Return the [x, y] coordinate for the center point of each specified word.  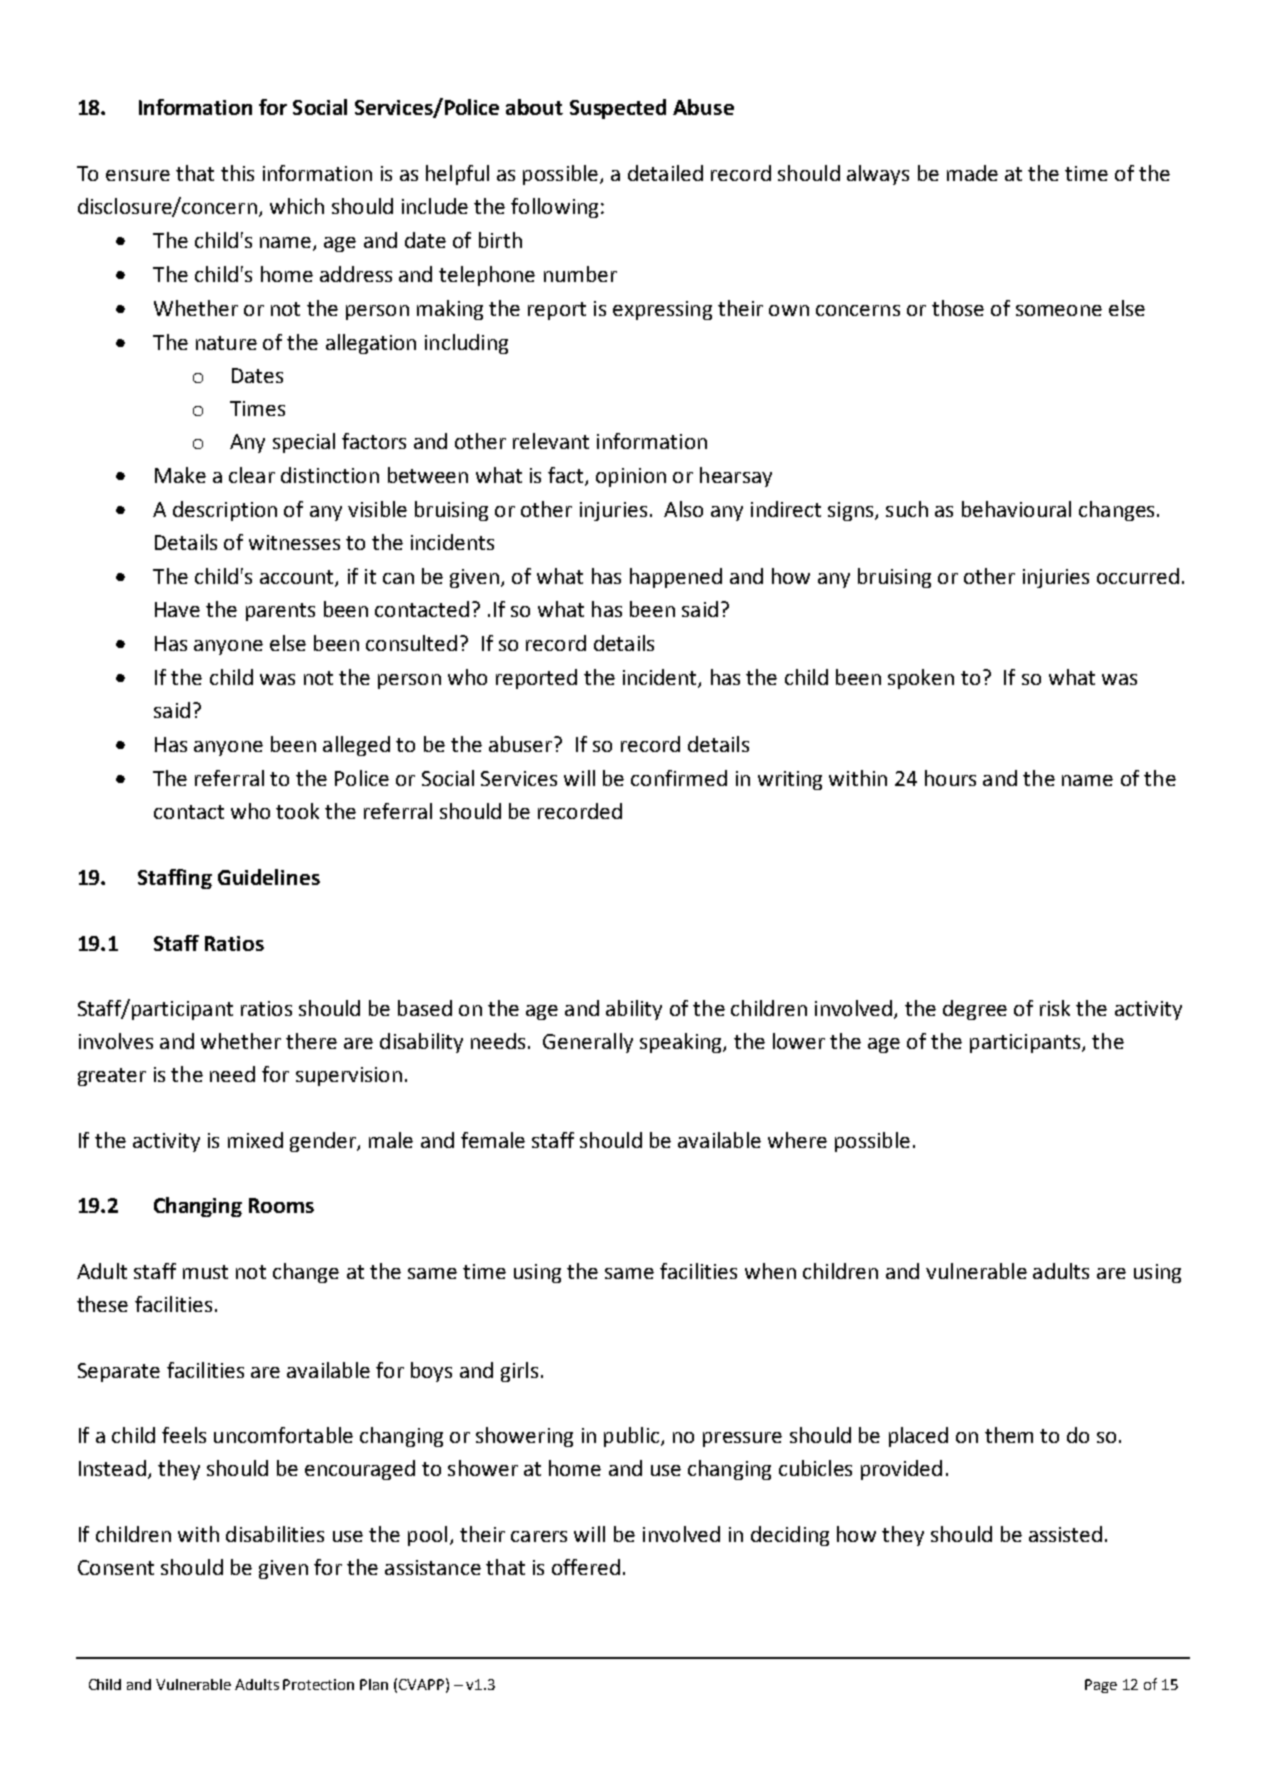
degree [975, 1010]
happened [676, 578]
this [237, 173]
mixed [255, 1140]
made [972, 173]
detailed [665, 173]
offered [586, 1567]
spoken [921, 679]
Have [177, 609]
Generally [588, 1043]
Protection [318, 1684]
